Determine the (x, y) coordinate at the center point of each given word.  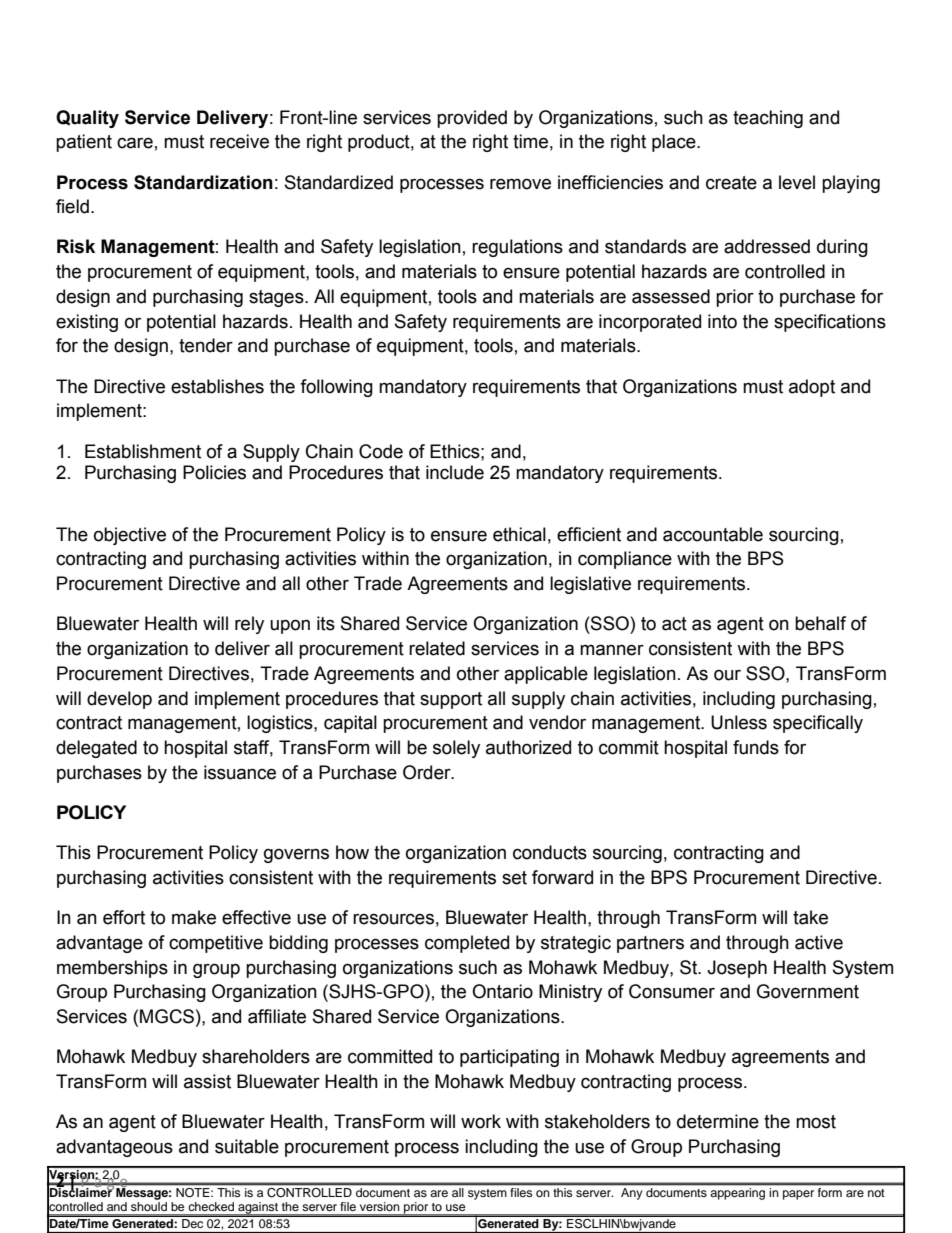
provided (472, 119)
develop (119, 700)
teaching (768, 119)
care (135, 143)
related (437, 648)
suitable (247, 1146)
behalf (820, 623)
